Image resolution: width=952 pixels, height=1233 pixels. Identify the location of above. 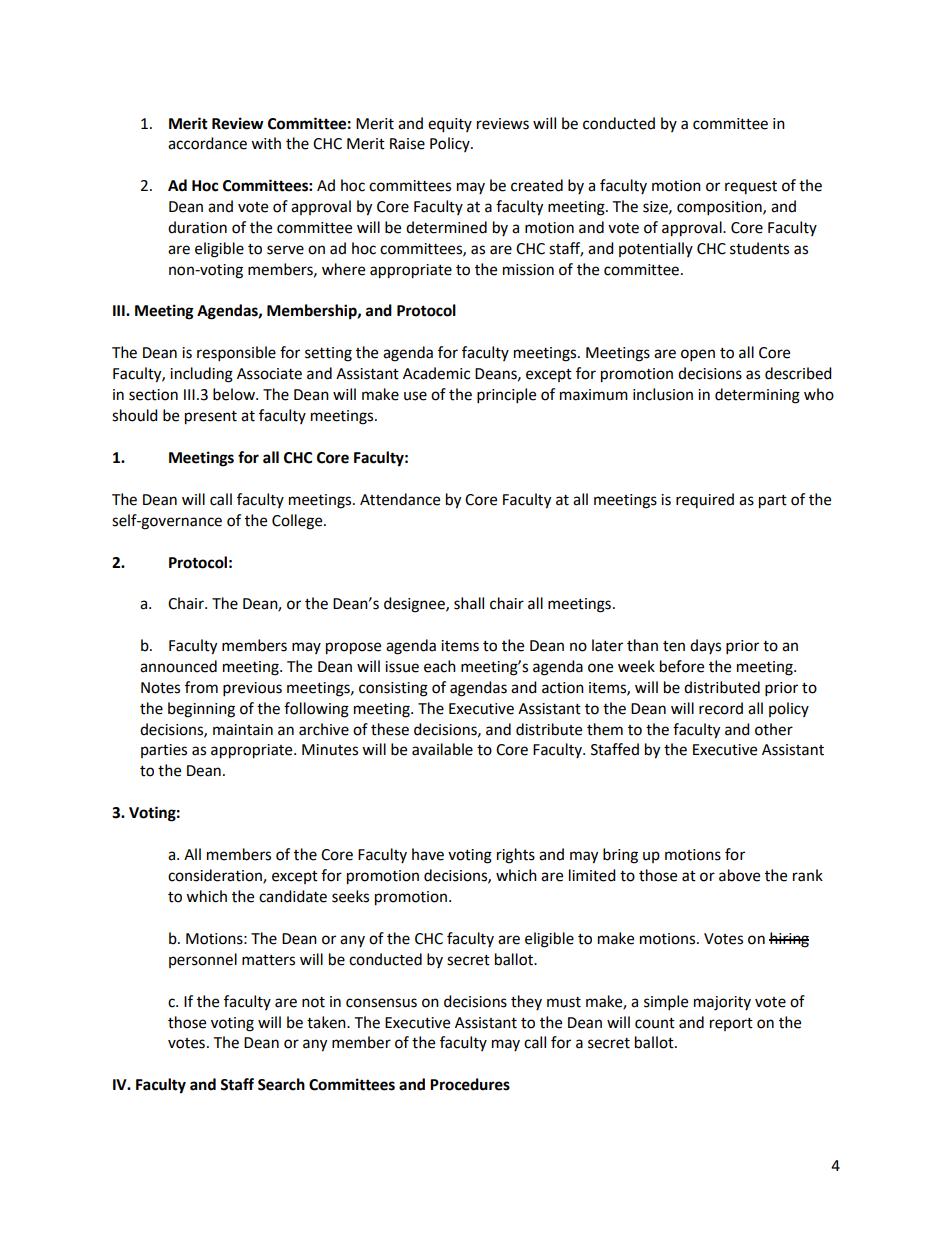
(739, 875).
